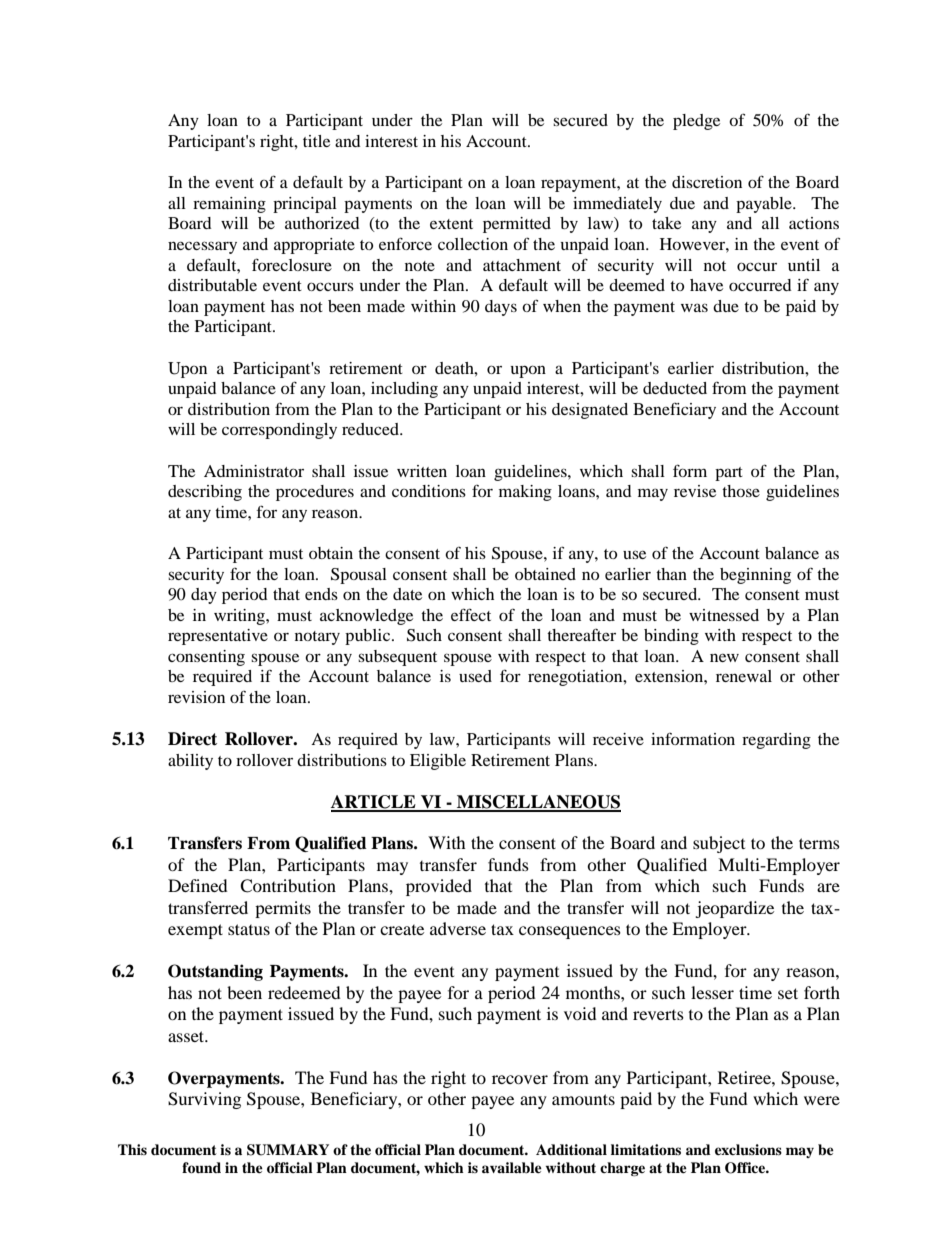 This image has height=1233, width=952. What do you see at coordinates (201, 1168) in the image?
I see `found` at bounding box center [201, 1168].
